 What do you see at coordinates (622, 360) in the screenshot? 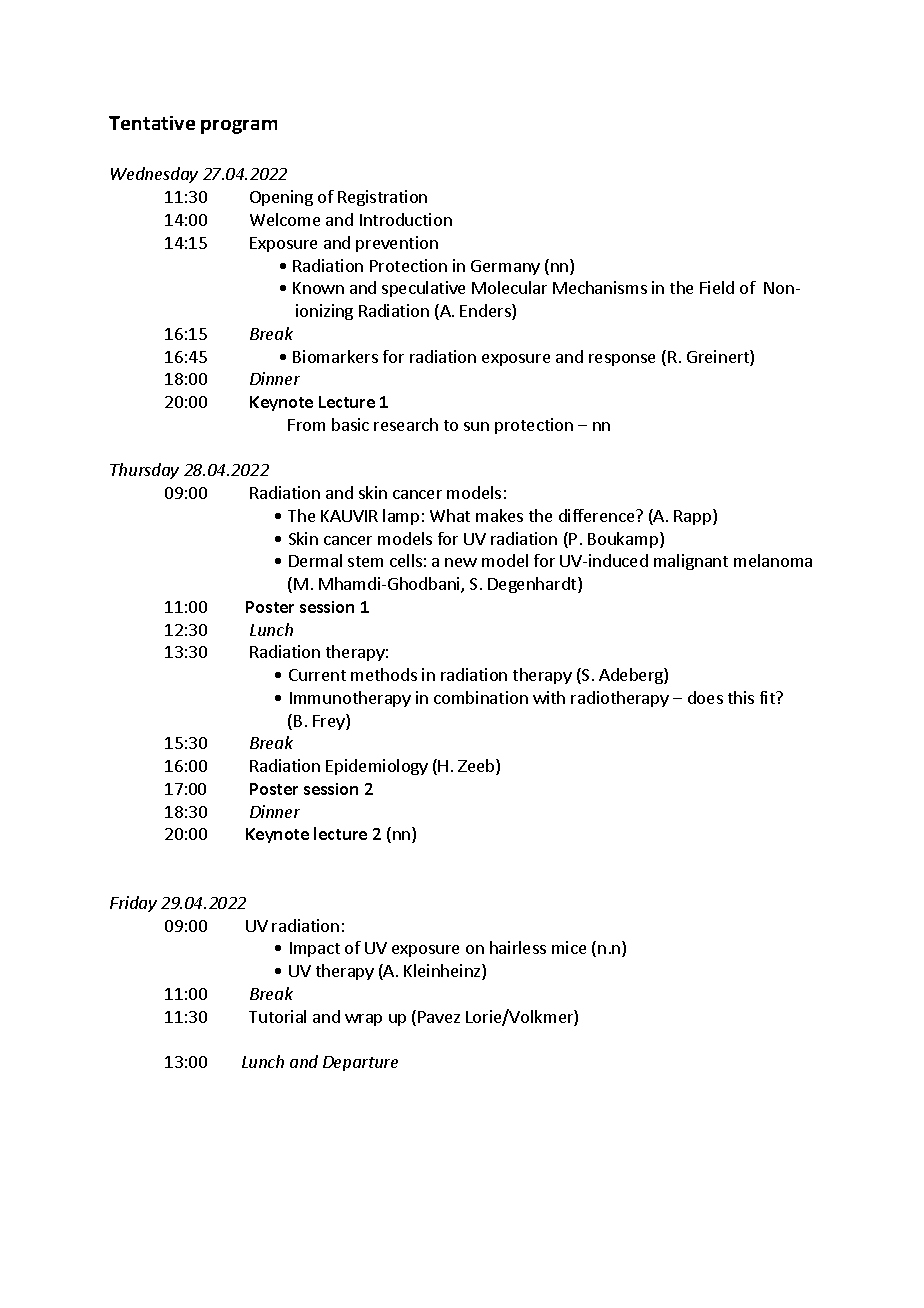
I see `response` at bounding box center [622, 360].
